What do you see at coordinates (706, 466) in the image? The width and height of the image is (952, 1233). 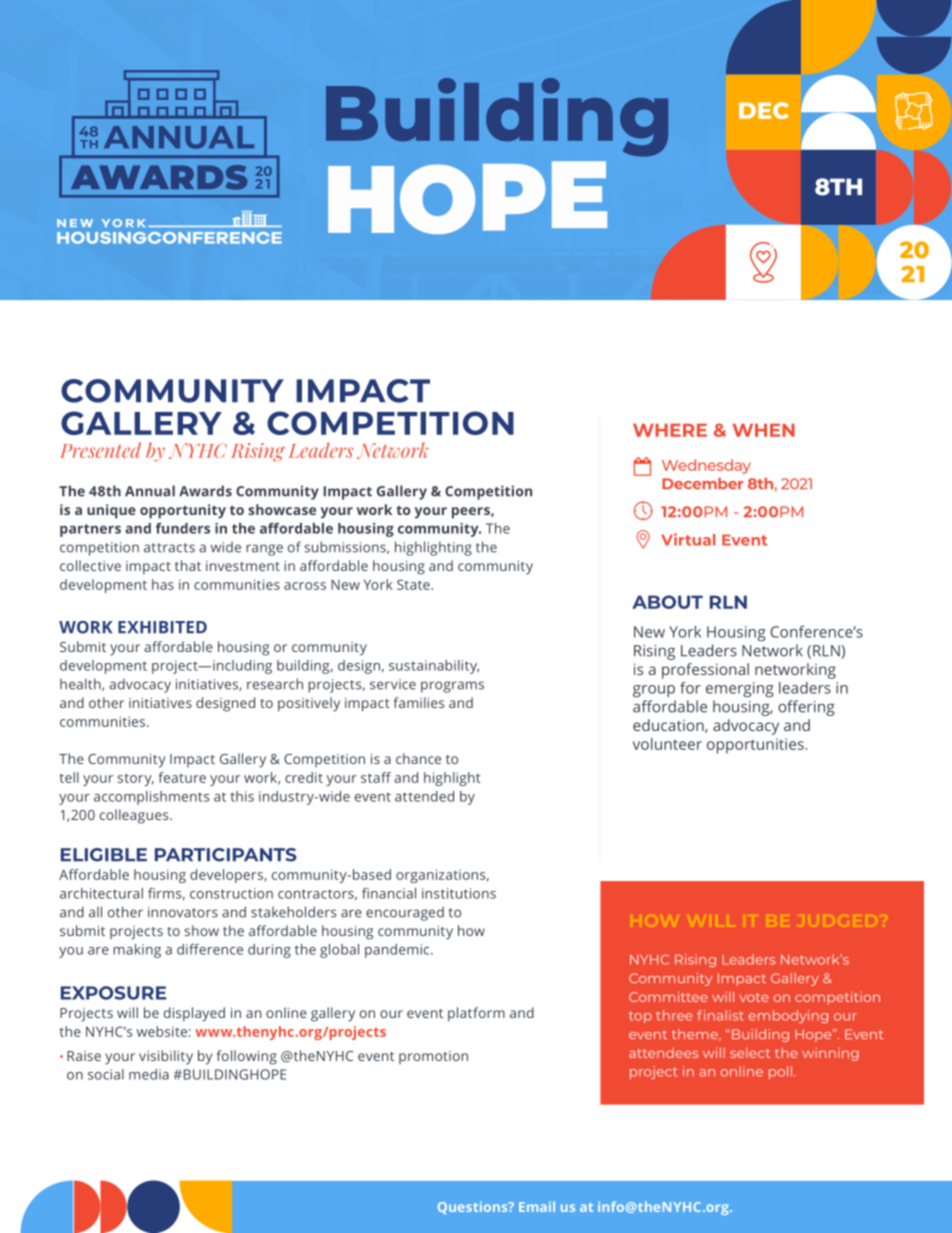 I see `Wednesday` at bounding box center [706, 466].
